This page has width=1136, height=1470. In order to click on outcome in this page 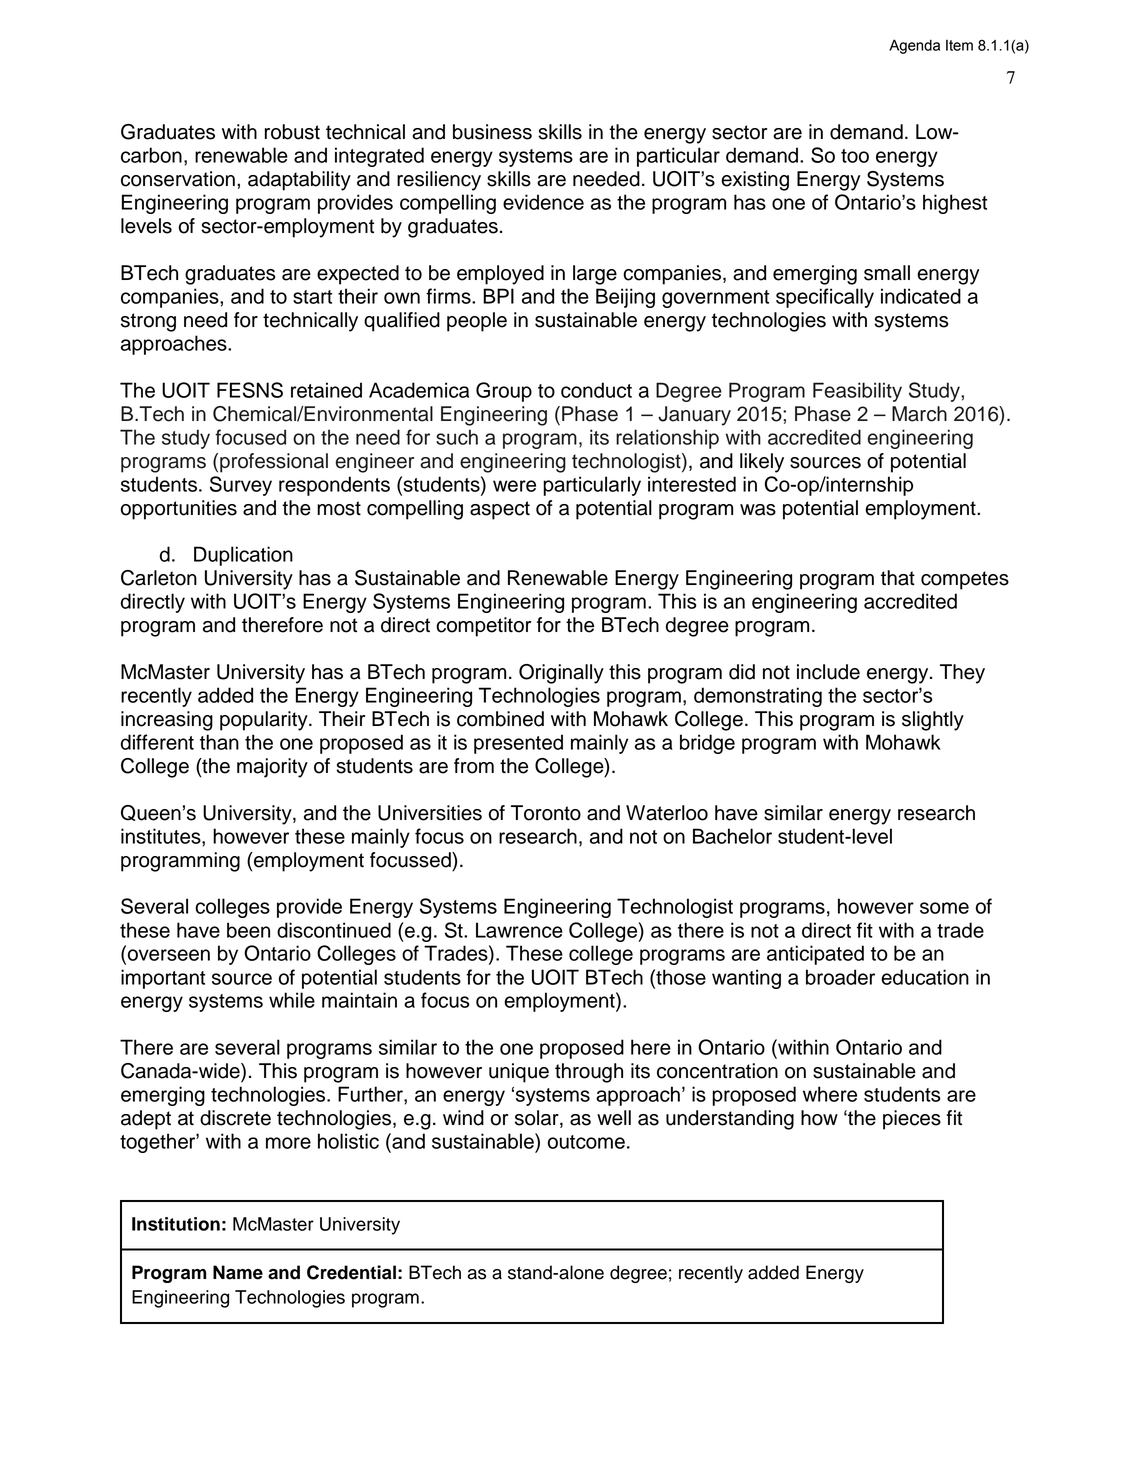, I will do `click(586, 1142)`.
